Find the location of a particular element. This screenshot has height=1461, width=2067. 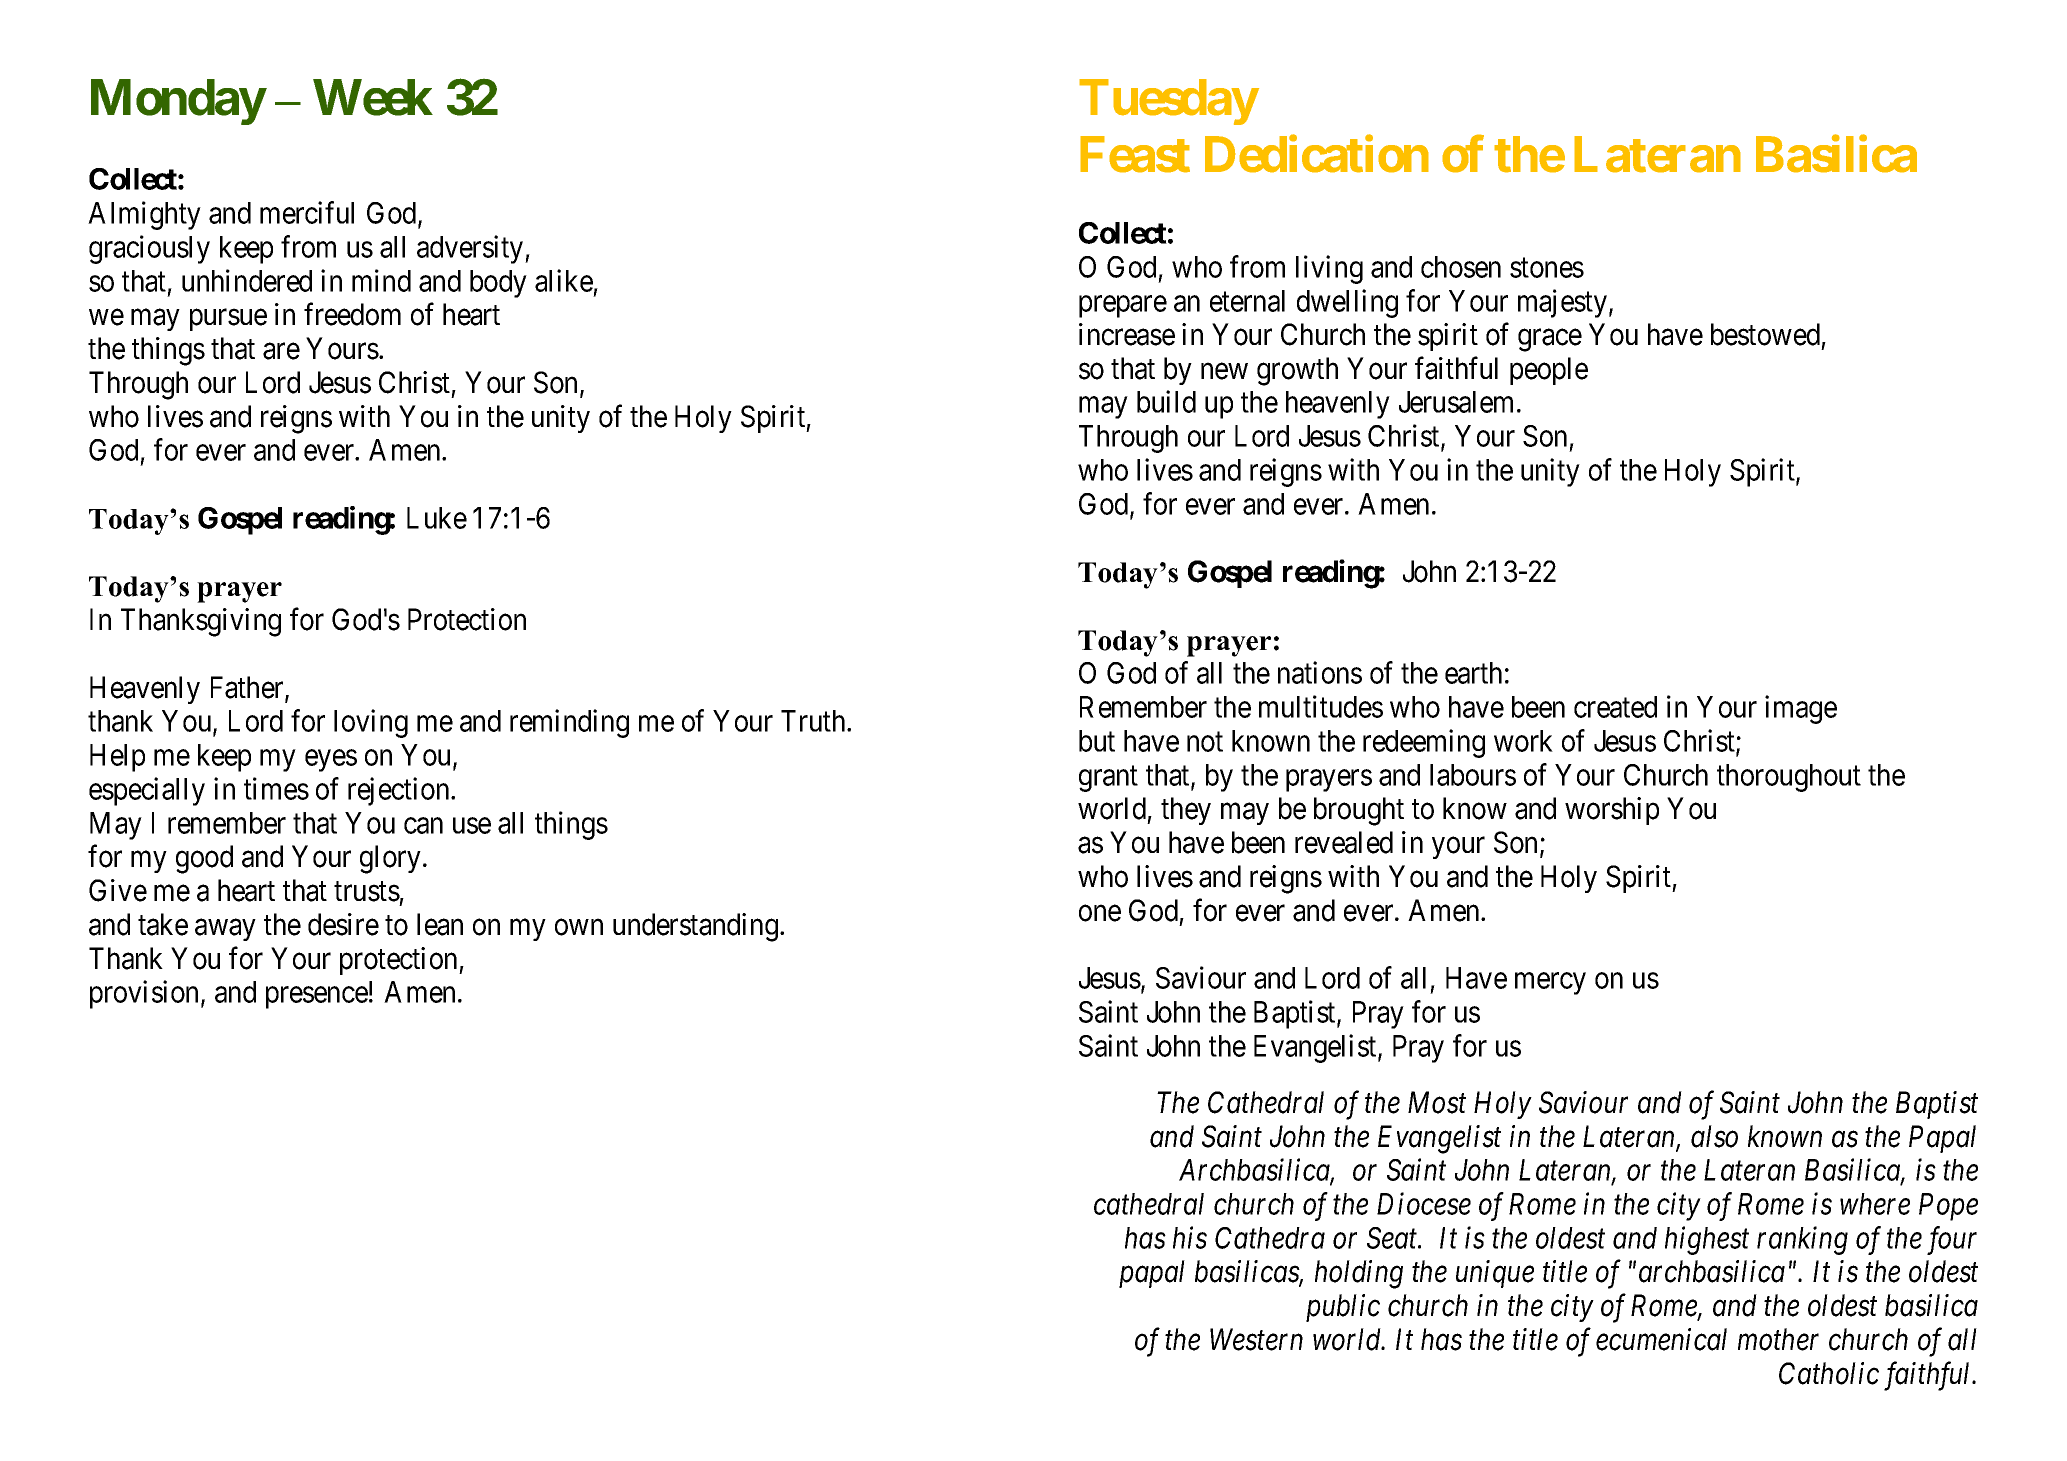

loving is located at coordinates (371, 723).
